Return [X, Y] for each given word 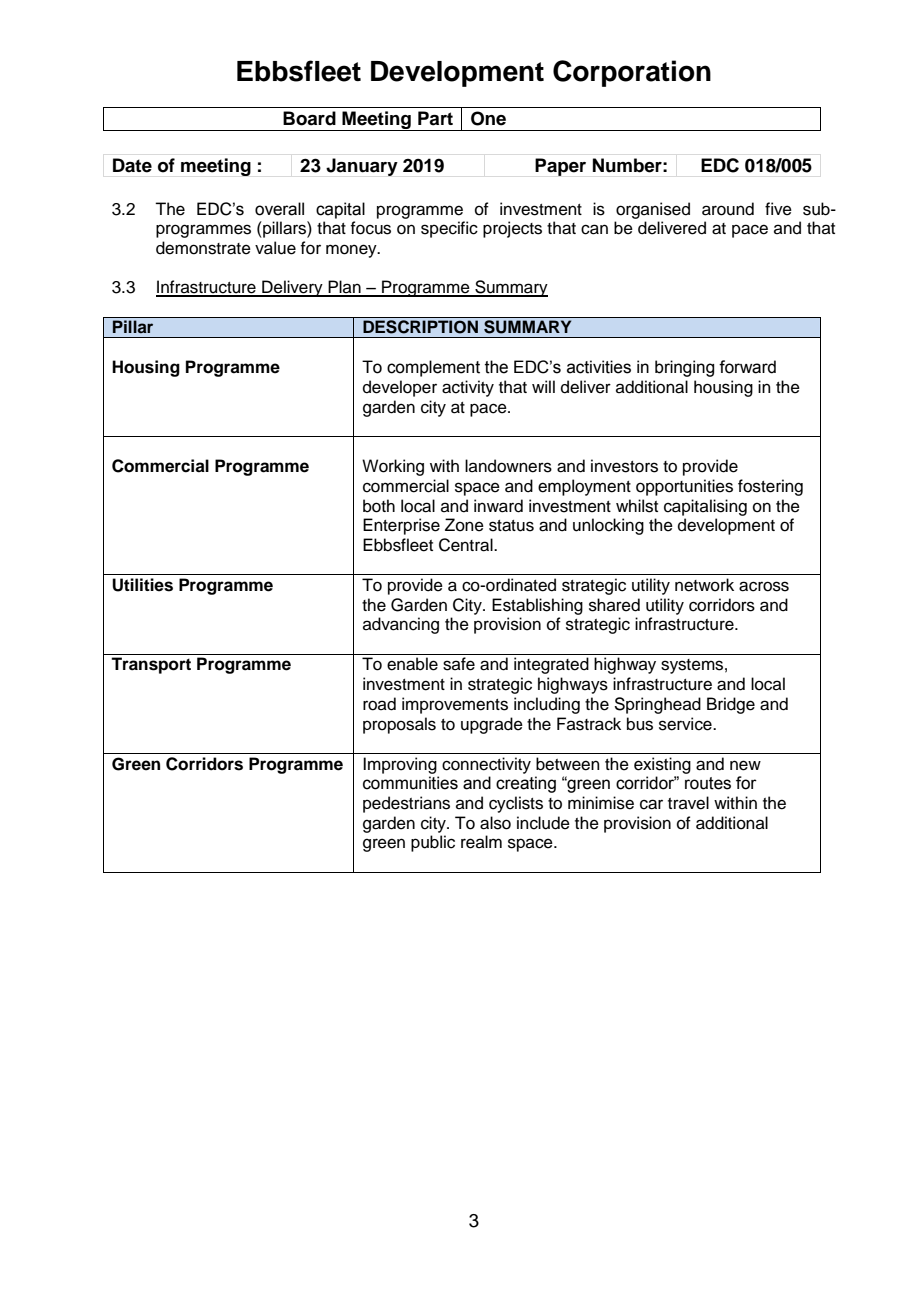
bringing [684, 368]
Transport [151, 665]
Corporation [632, 73]
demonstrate [203, 248]
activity [468, 388]
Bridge [731, 705]
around [728, 209]
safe [459, 664]
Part [435, 118]
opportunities [684, 487]
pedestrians [406, 804]
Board [309, 118]
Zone [464, 525]
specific [449, 229]
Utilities [142, 585]
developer [400, 388]
